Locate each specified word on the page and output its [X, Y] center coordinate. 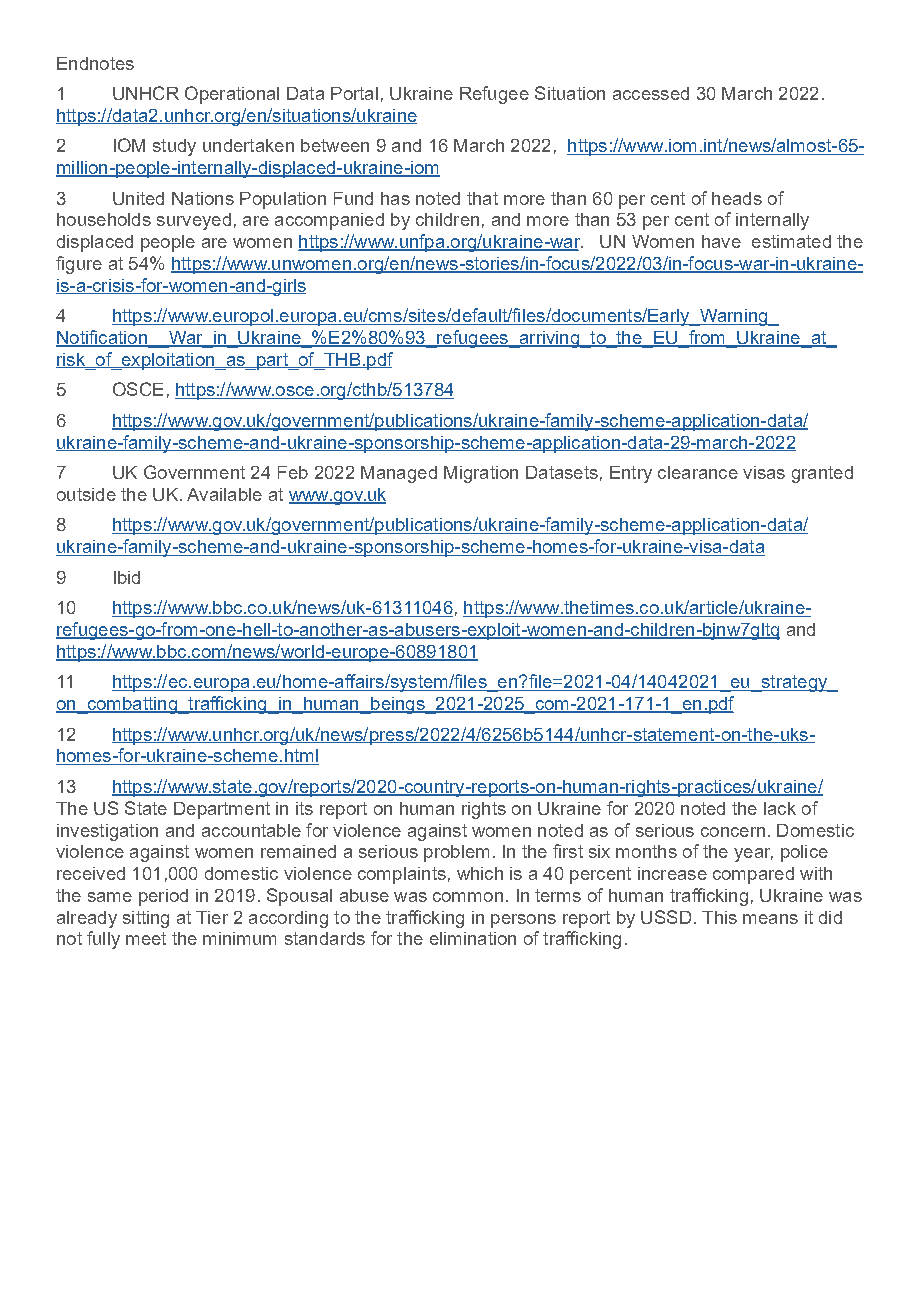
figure [79, 265]
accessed [651, 93]
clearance [698, 472]
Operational [232, 95]
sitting [146, 919]
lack [780, 808]
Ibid [127, 577]
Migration [481, 474]
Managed [399, 474]
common [468, 897]
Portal [354, 93]
